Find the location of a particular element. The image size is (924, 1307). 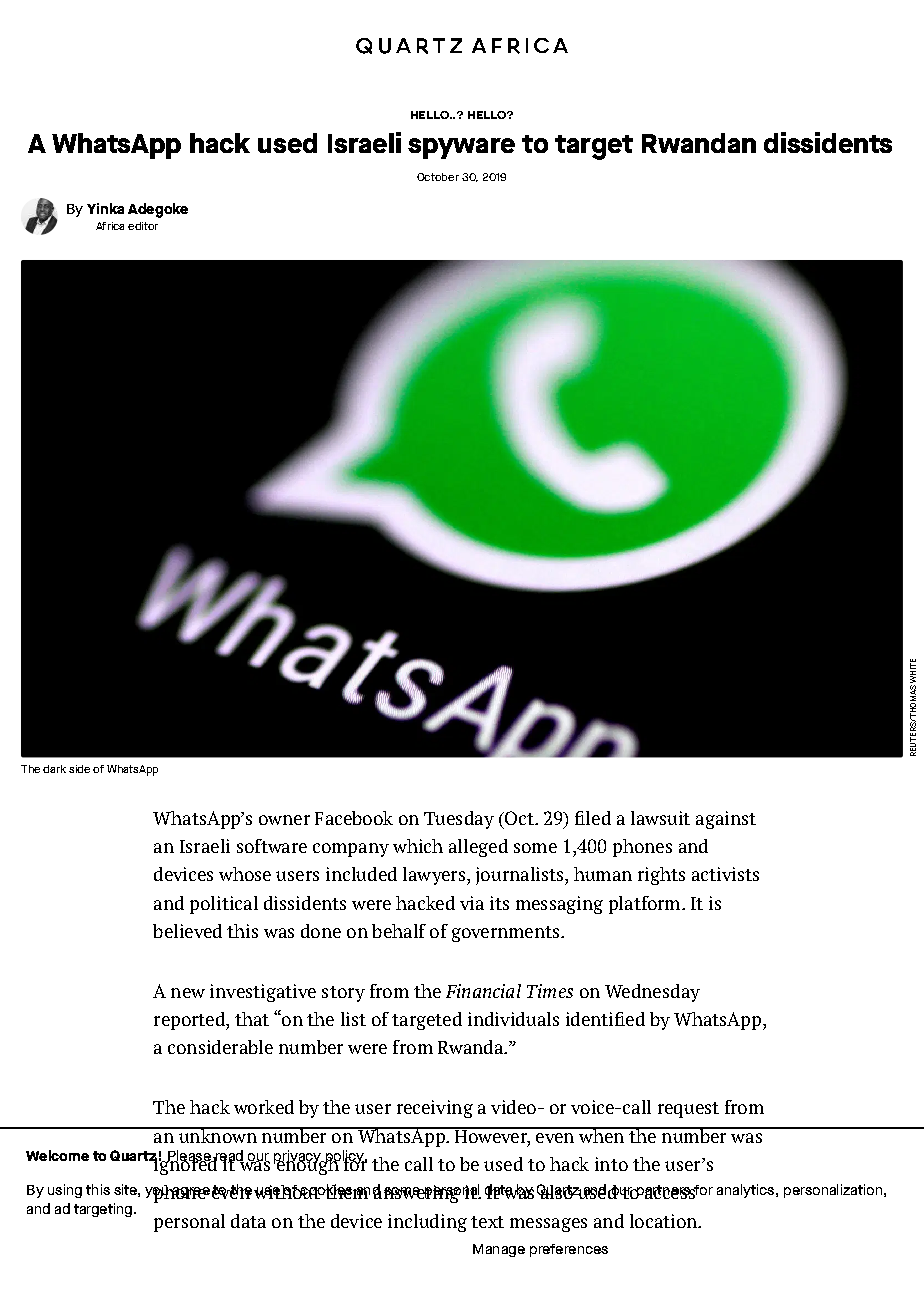

location is located at coordinates (665, 1221).
